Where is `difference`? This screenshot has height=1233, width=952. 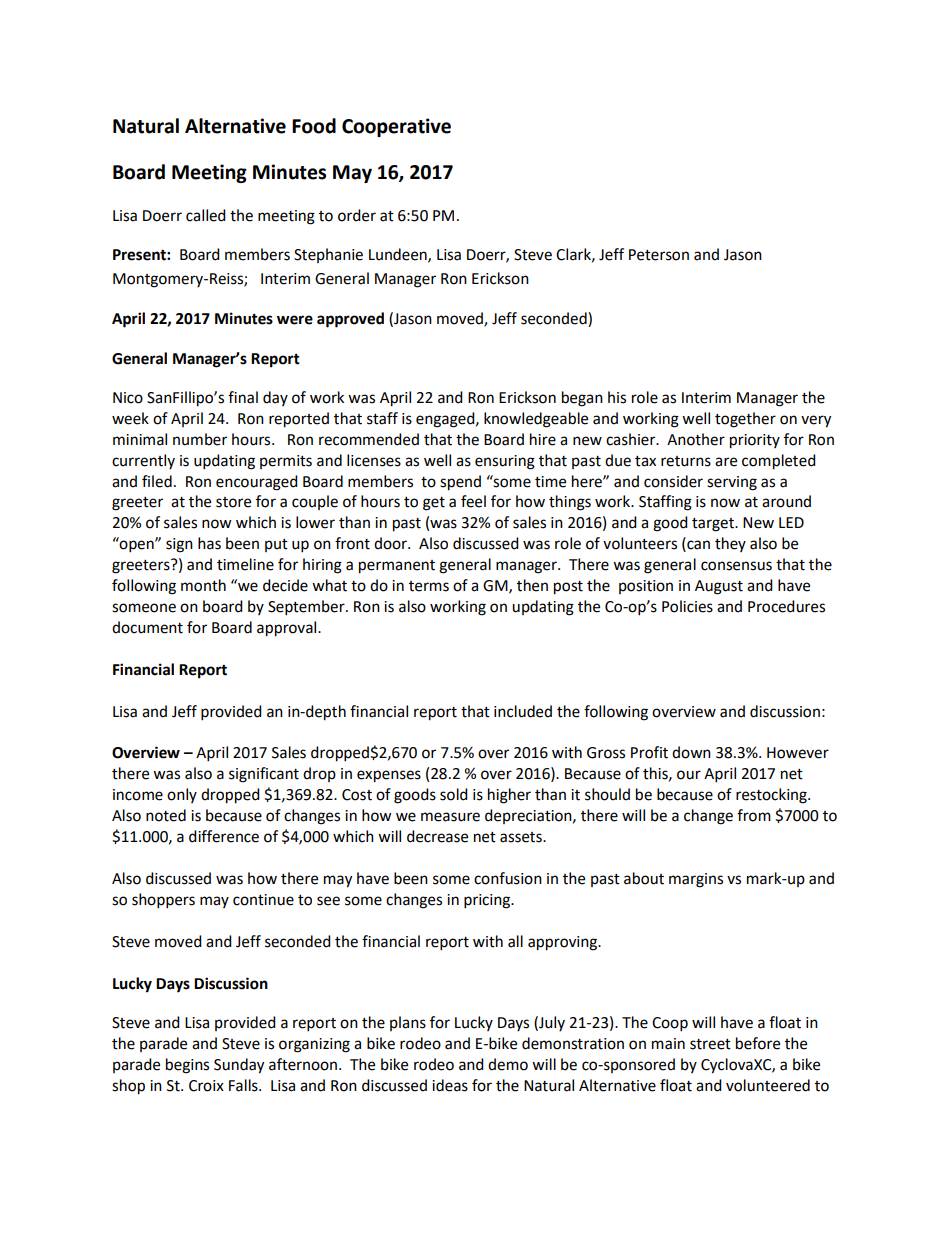
difference is located at coordinates (224, 836).
